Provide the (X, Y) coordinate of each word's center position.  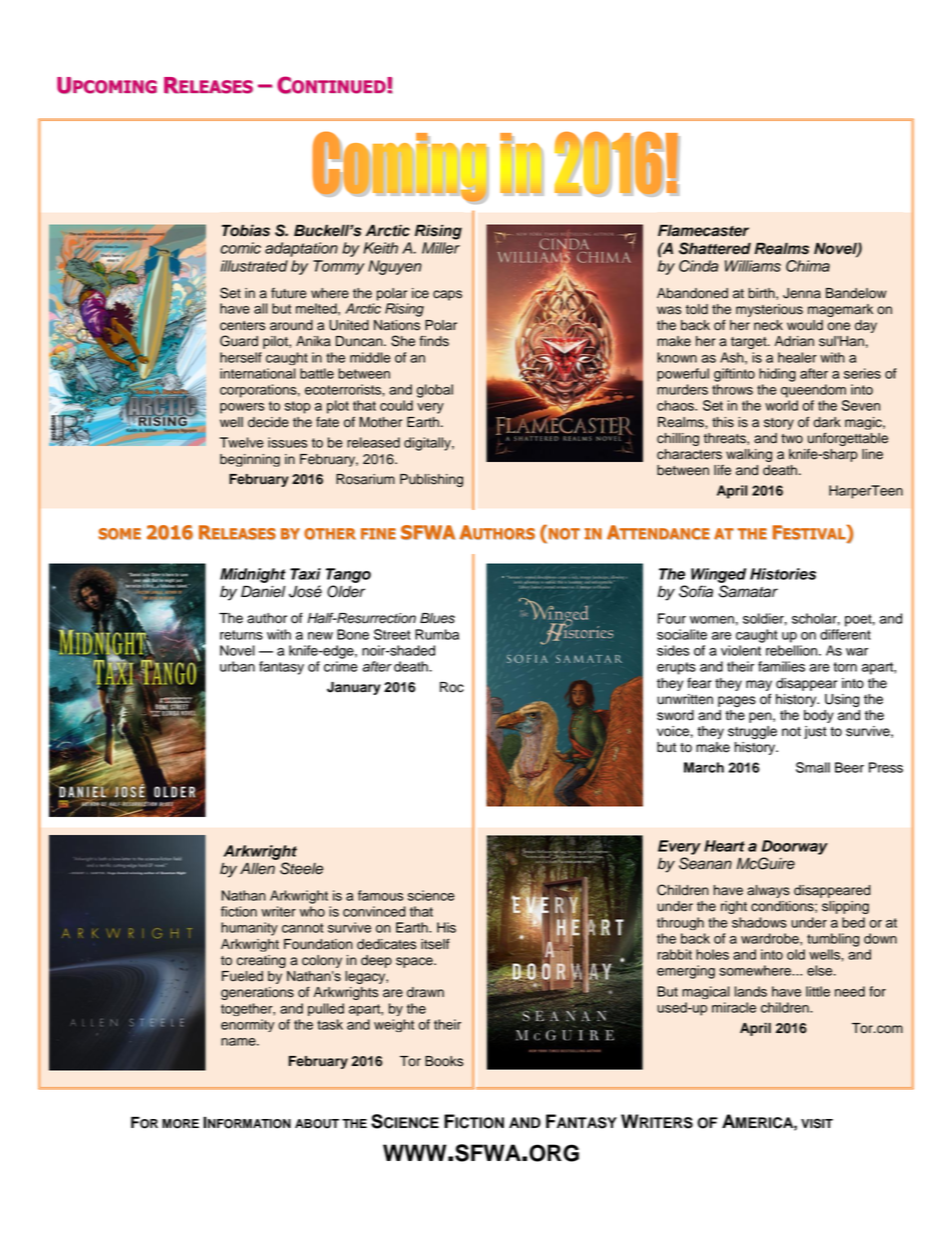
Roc (452, 687)
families (781, 666)
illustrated (254, 266)
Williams (753, 266)
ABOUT (317, 1124)
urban (237, 666)
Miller (441, 248)
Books (444, 1061)
